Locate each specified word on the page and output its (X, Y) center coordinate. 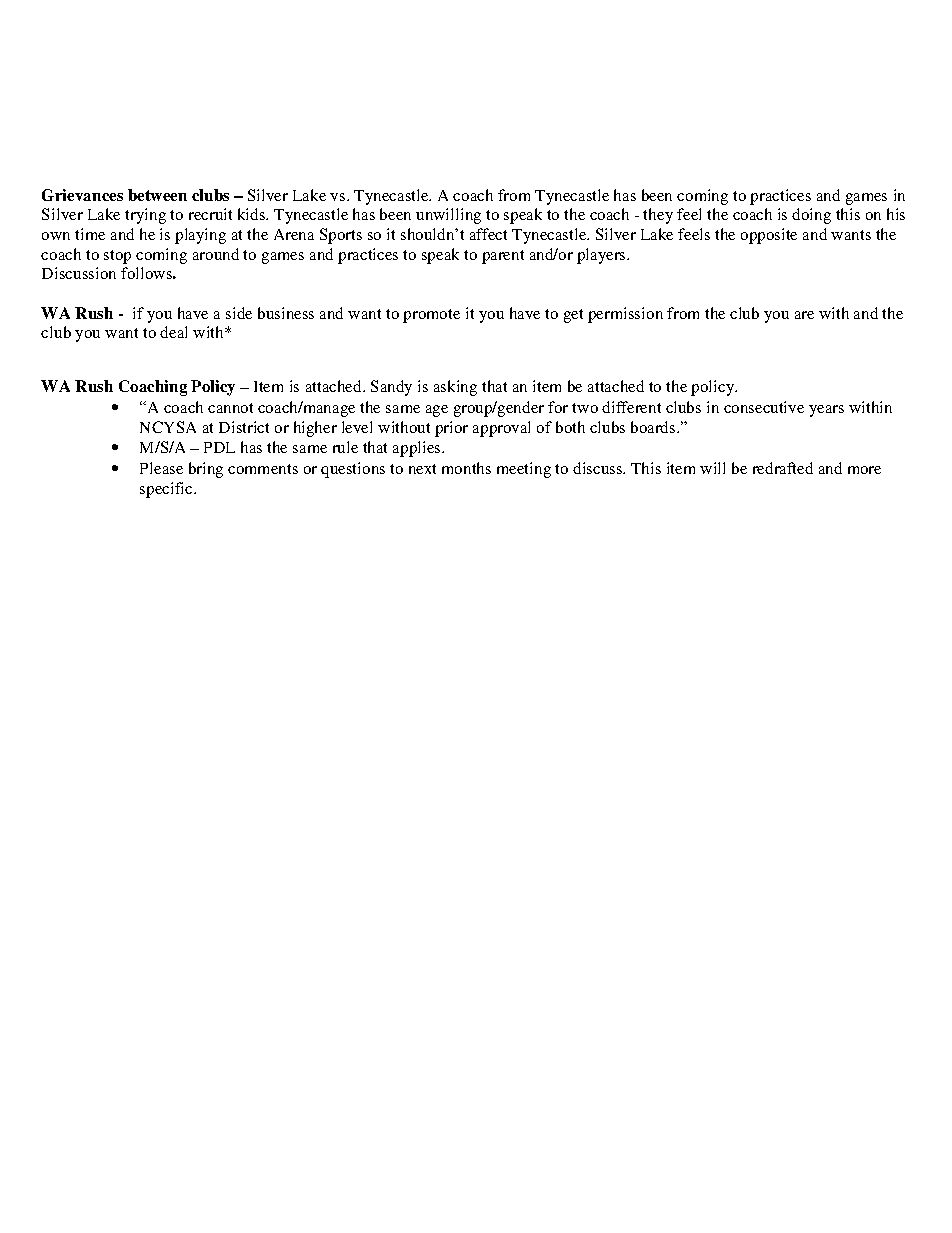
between (157, 195)
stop (117, 257)
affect (488, 234)
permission (625, 315)
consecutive (764, 407)
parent (503, 257)
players (602, 256)
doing (811, 216)
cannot (230, 408)
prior (451, 429)
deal (173, 332)
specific (167, 490)
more (864, 470)
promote (431, 316)
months (466, 468)
